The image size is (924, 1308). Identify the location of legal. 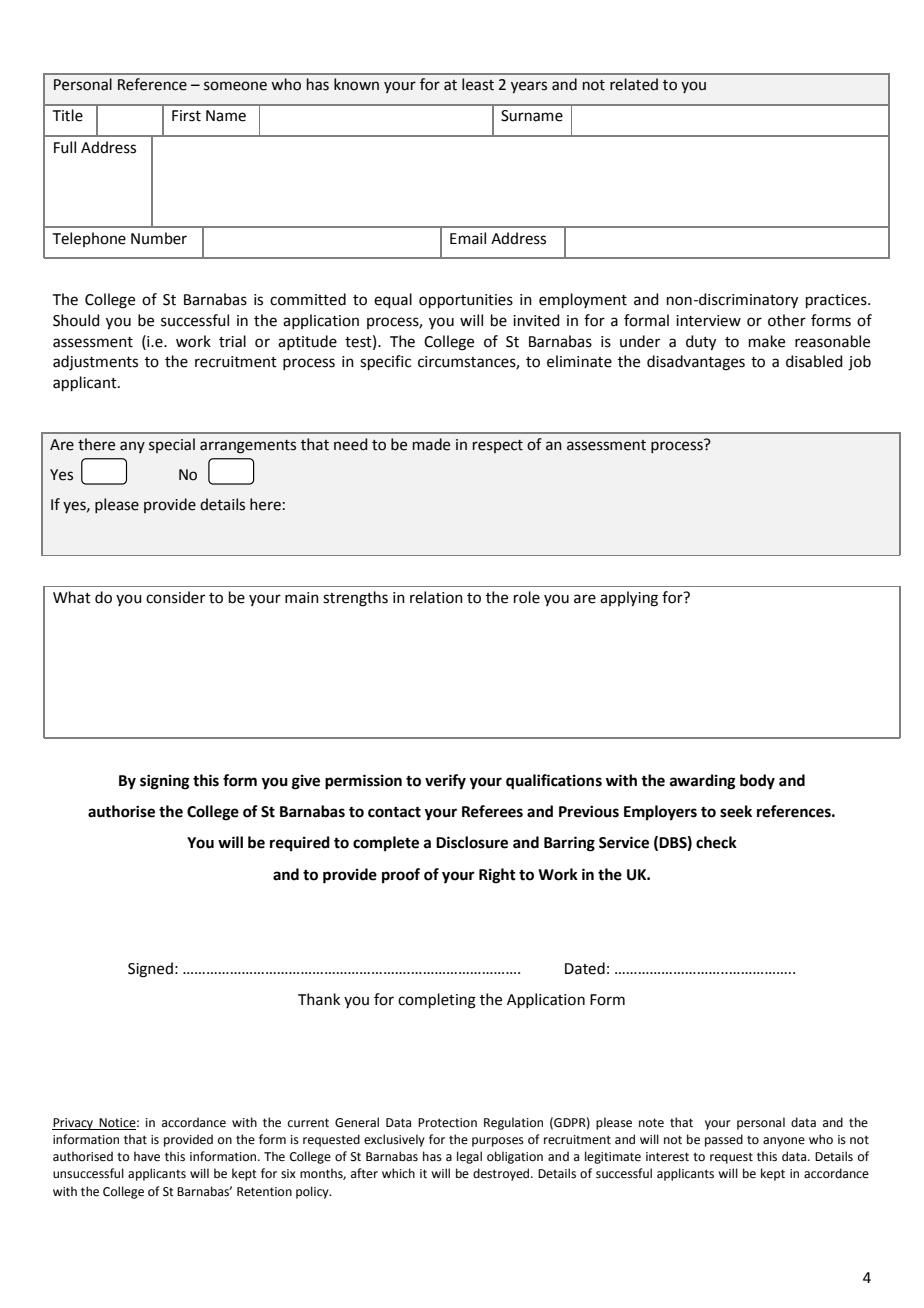
(469, 1157).
